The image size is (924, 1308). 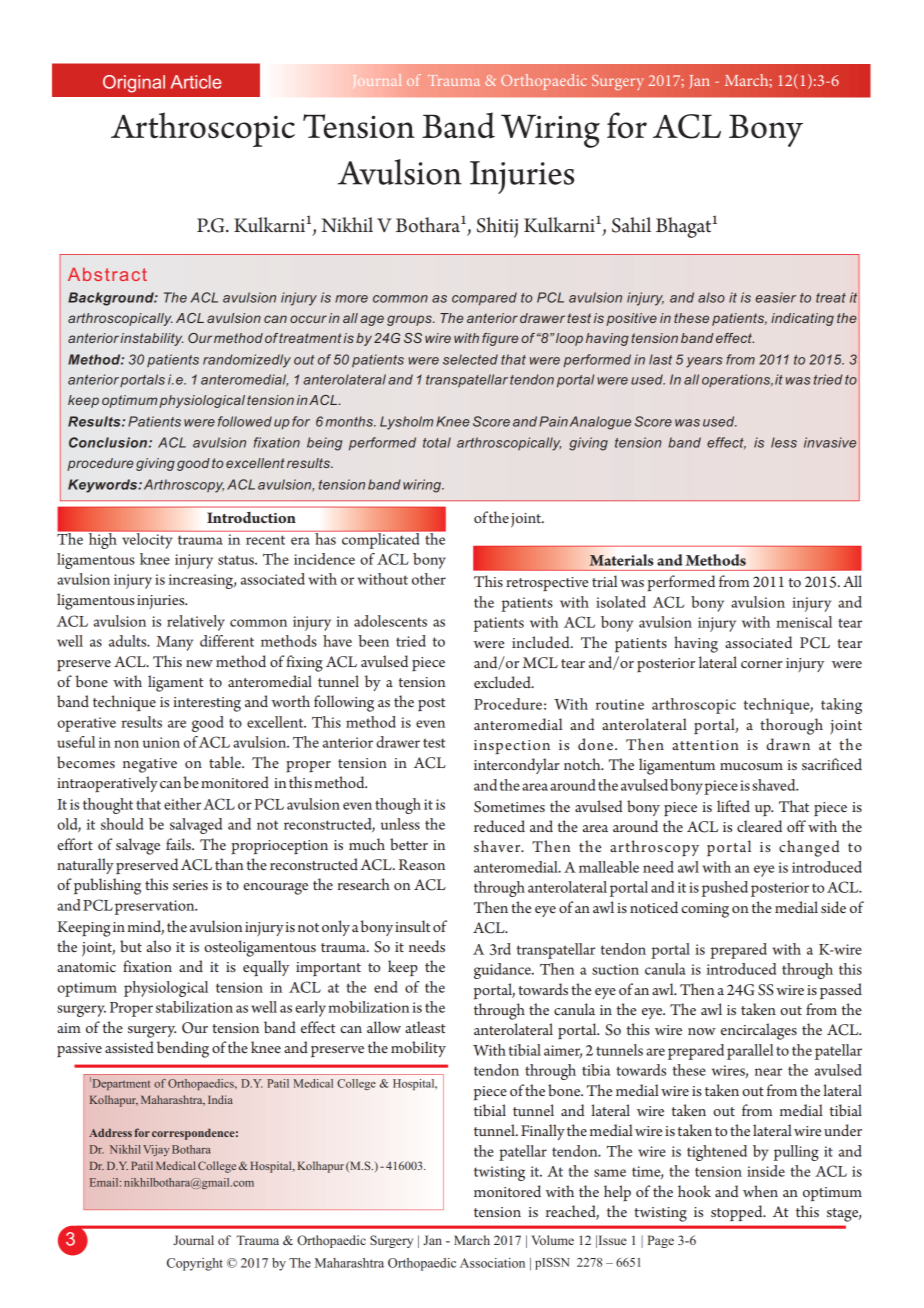 I want to click on selected, so click(x=470, y=359).
